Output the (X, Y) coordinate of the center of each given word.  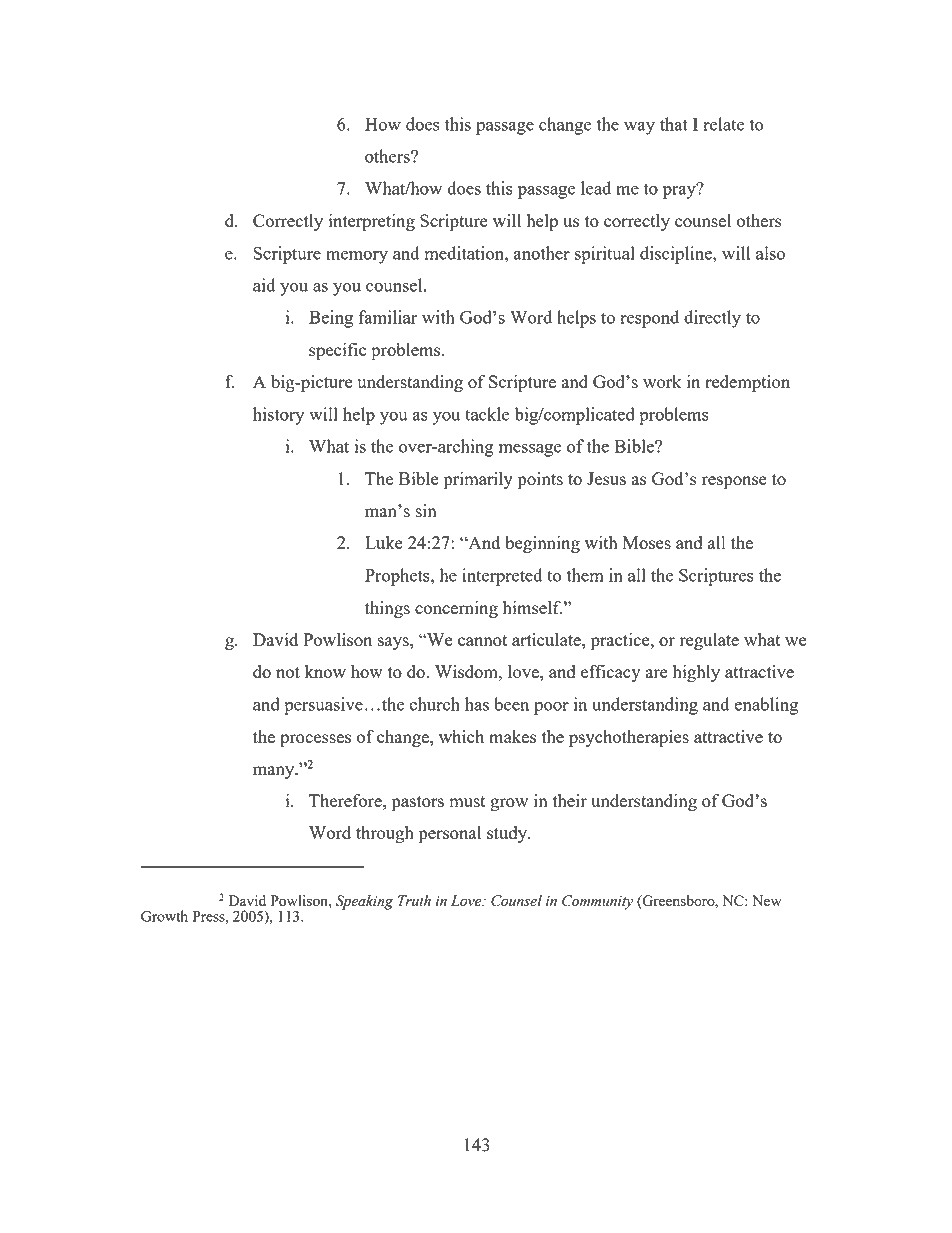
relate (723, 124)
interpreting (371, 223)
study (508, 834)
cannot (482, 640)
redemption (747, 384)
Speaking (364, 902)
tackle (487, 414)
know (325, 671)
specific (337, 351)
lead (596, 188)
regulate (709, 641)
